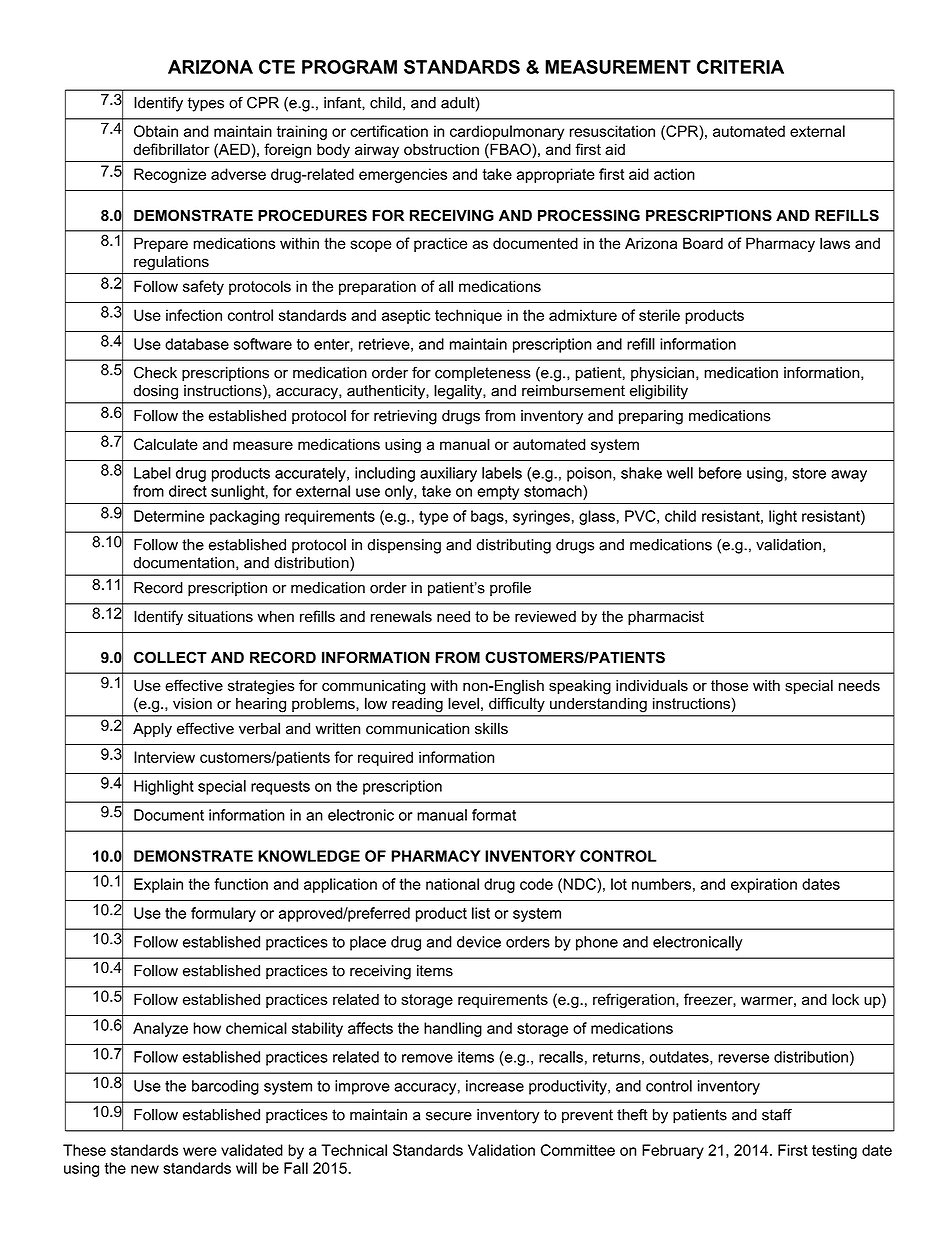 This image has width=952, height=1233. Describe the element at coordinates (156, 131) in the image. I see `Obtain` at that location.
